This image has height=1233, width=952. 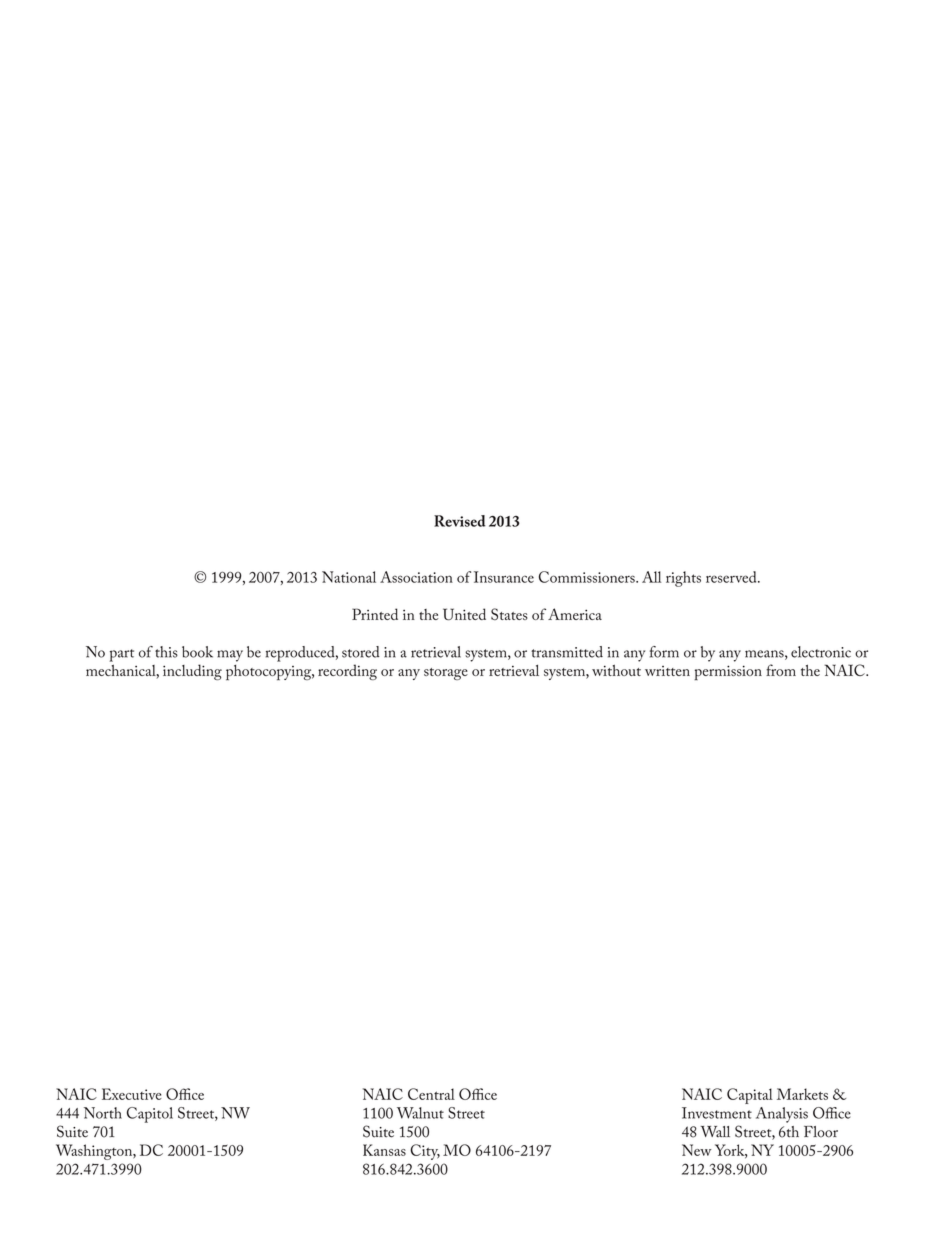 What do you see at coordinates (347, 672) in the image?
I see `recording` at bounding box center [347, 672].
